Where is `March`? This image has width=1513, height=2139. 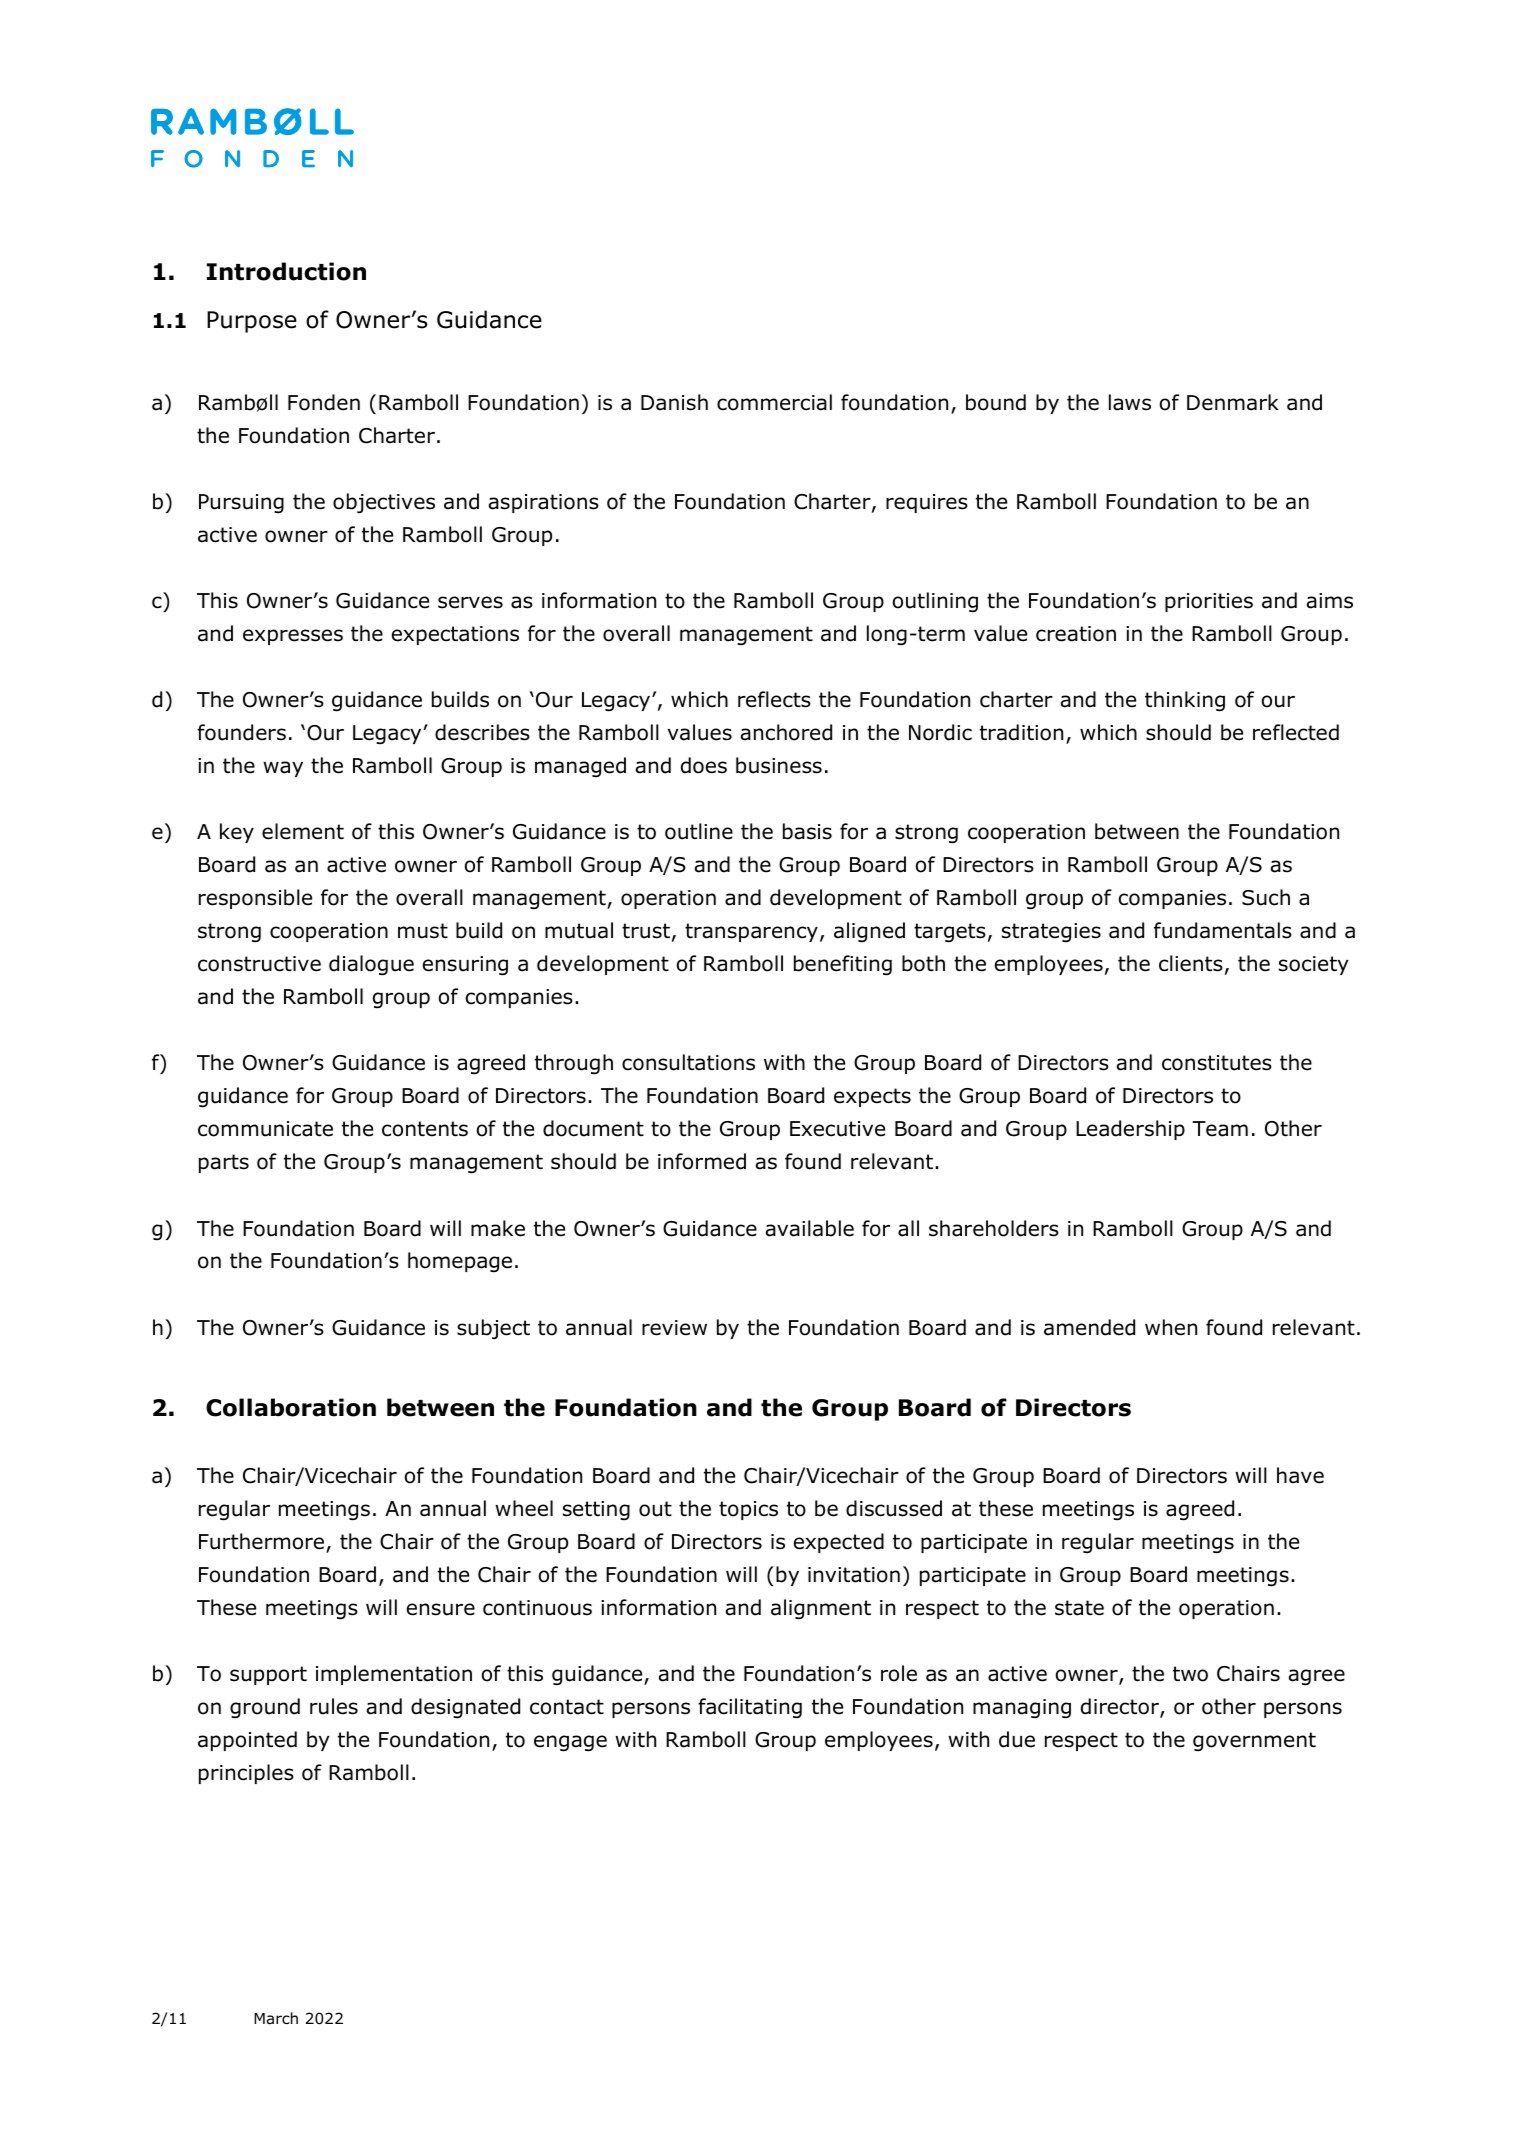 March is located at coordinates (276, 2018).
